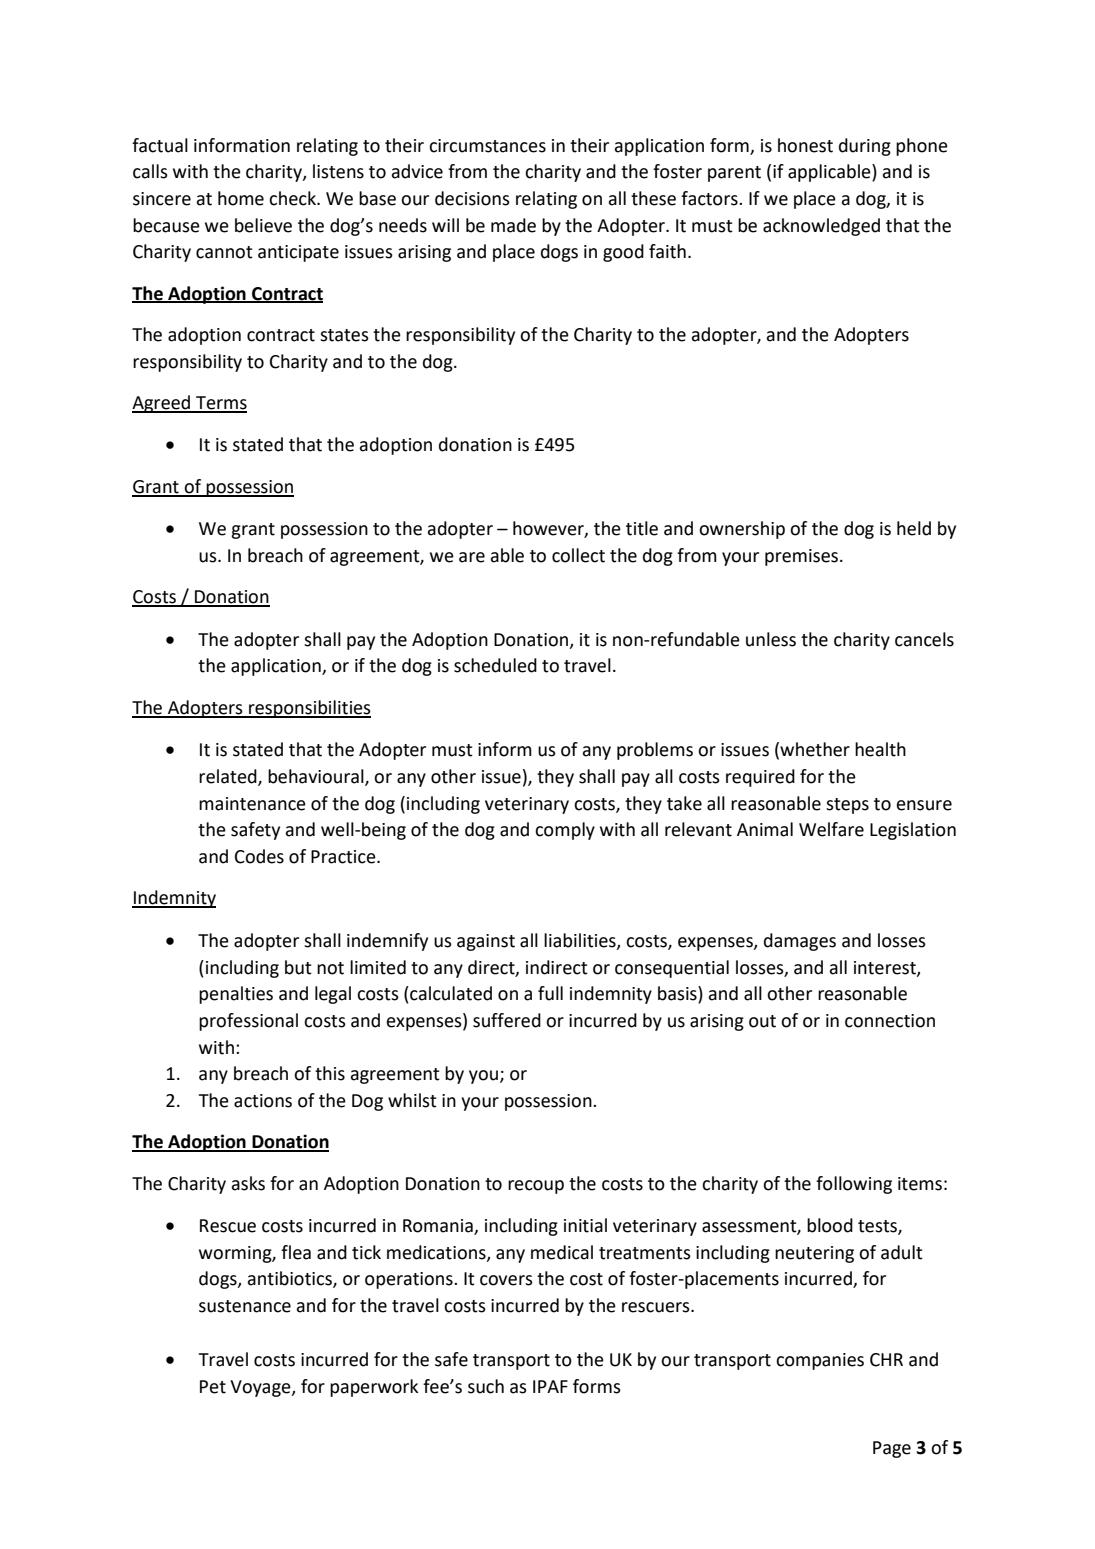 The width and height of the screenshot is (1095, 1549). What do you see at coordinates (309, 709) in the screenshot?
I see `responsibilities` at bounding box center [309, 709].
